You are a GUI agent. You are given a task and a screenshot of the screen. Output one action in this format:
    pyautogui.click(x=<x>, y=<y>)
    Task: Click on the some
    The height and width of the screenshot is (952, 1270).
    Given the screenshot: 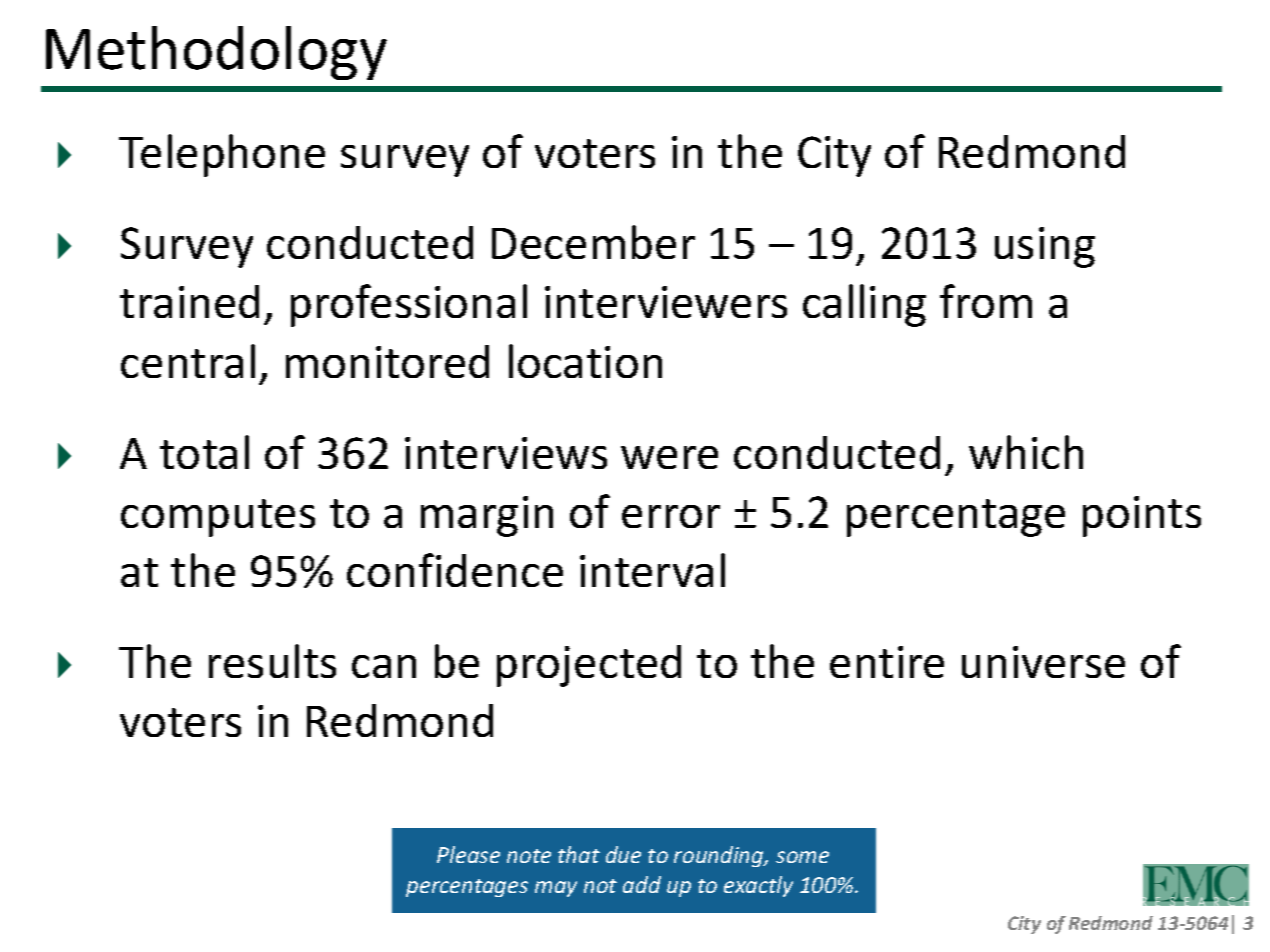 What is the action you would take?
    pyautogui.click(x=802, y=857)
